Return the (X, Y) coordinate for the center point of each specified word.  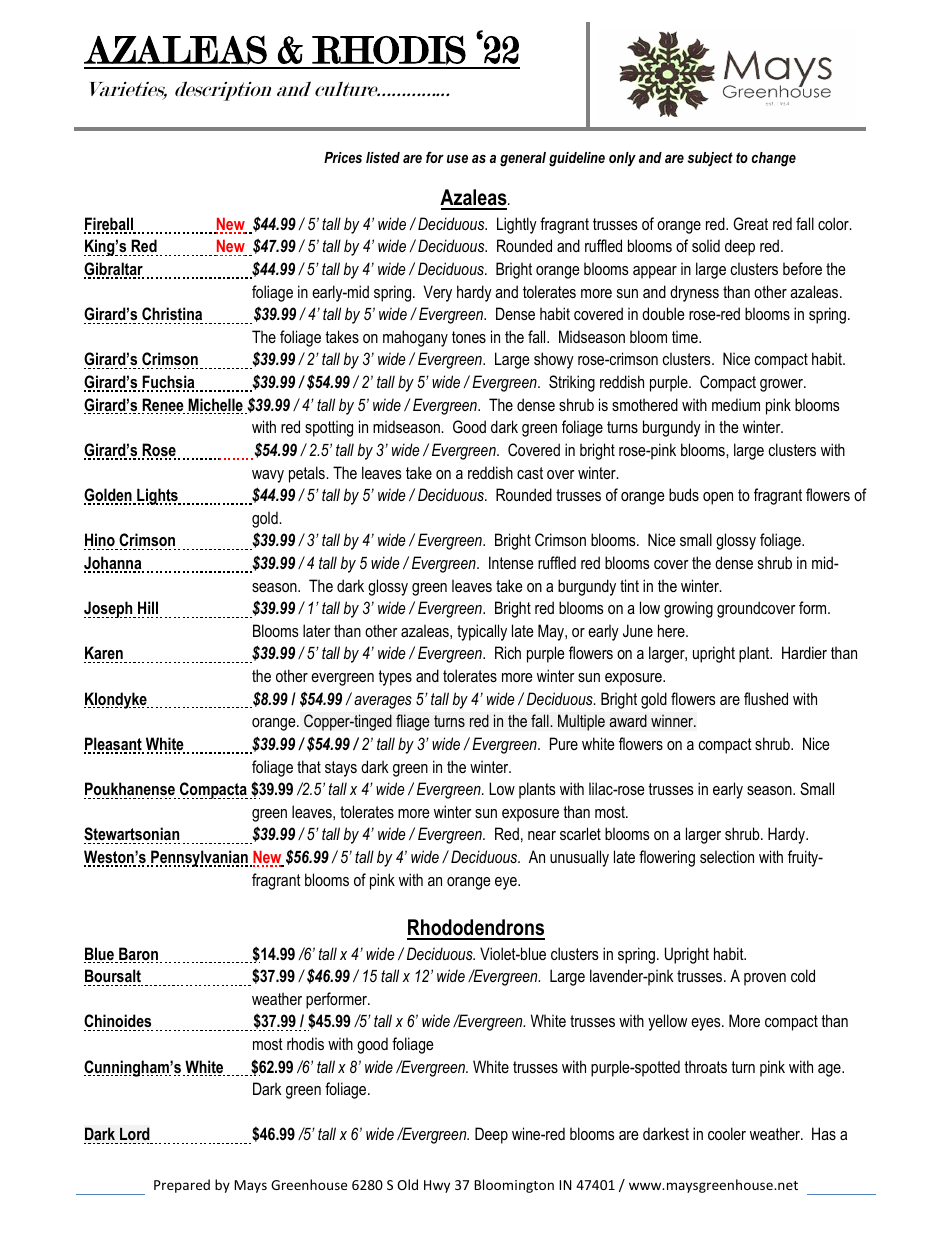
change (773, 159)
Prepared (182, 1186)
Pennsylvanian (199, 858)
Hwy (437, 1186)
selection (727, 856)
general (523, 159)
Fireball (110, 225)
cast (530, 473)
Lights (157, 496)
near (542, 835)
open (718, 498)
